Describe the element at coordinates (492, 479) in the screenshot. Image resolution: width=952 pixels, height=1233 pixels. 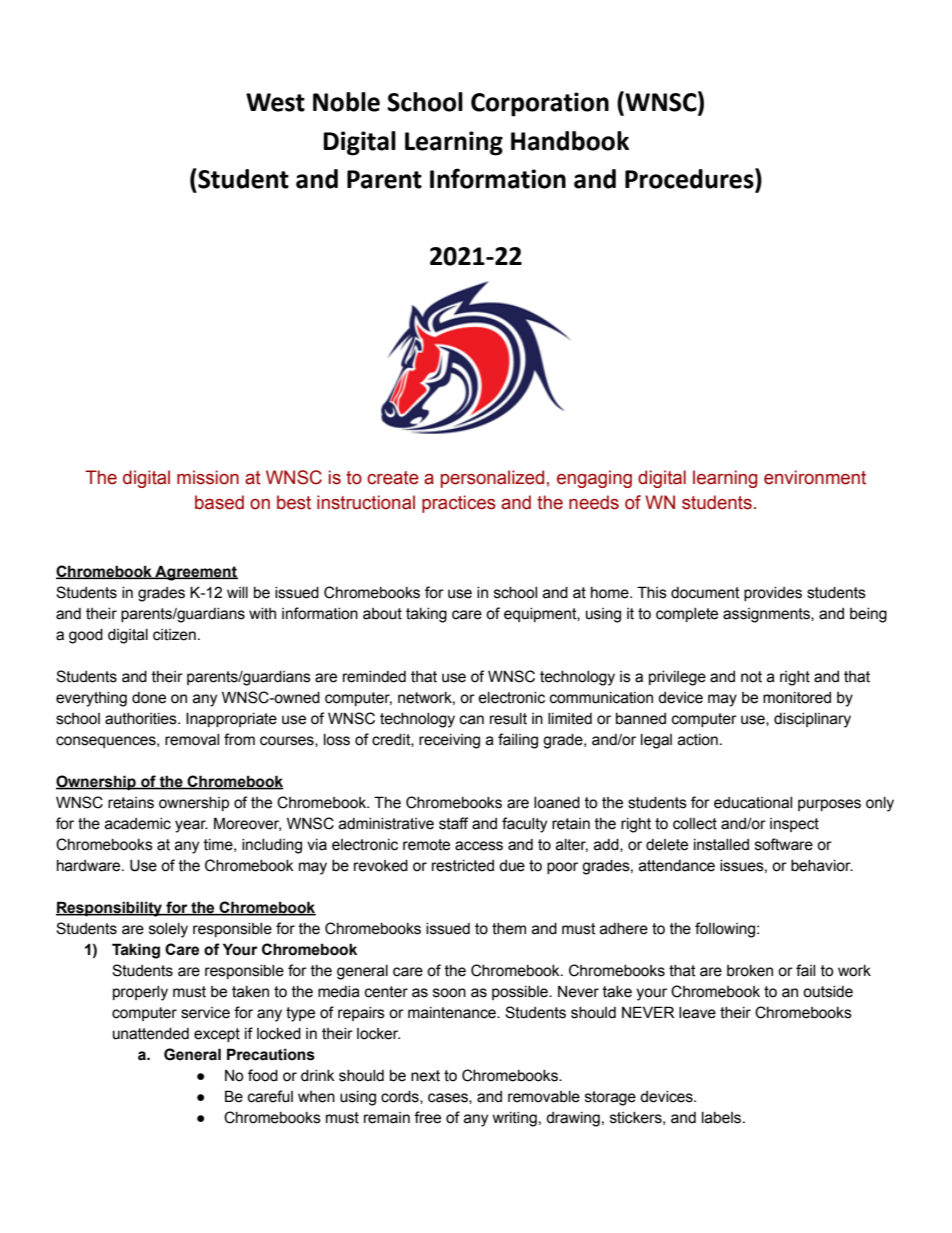
I see `personalized` at that location.
